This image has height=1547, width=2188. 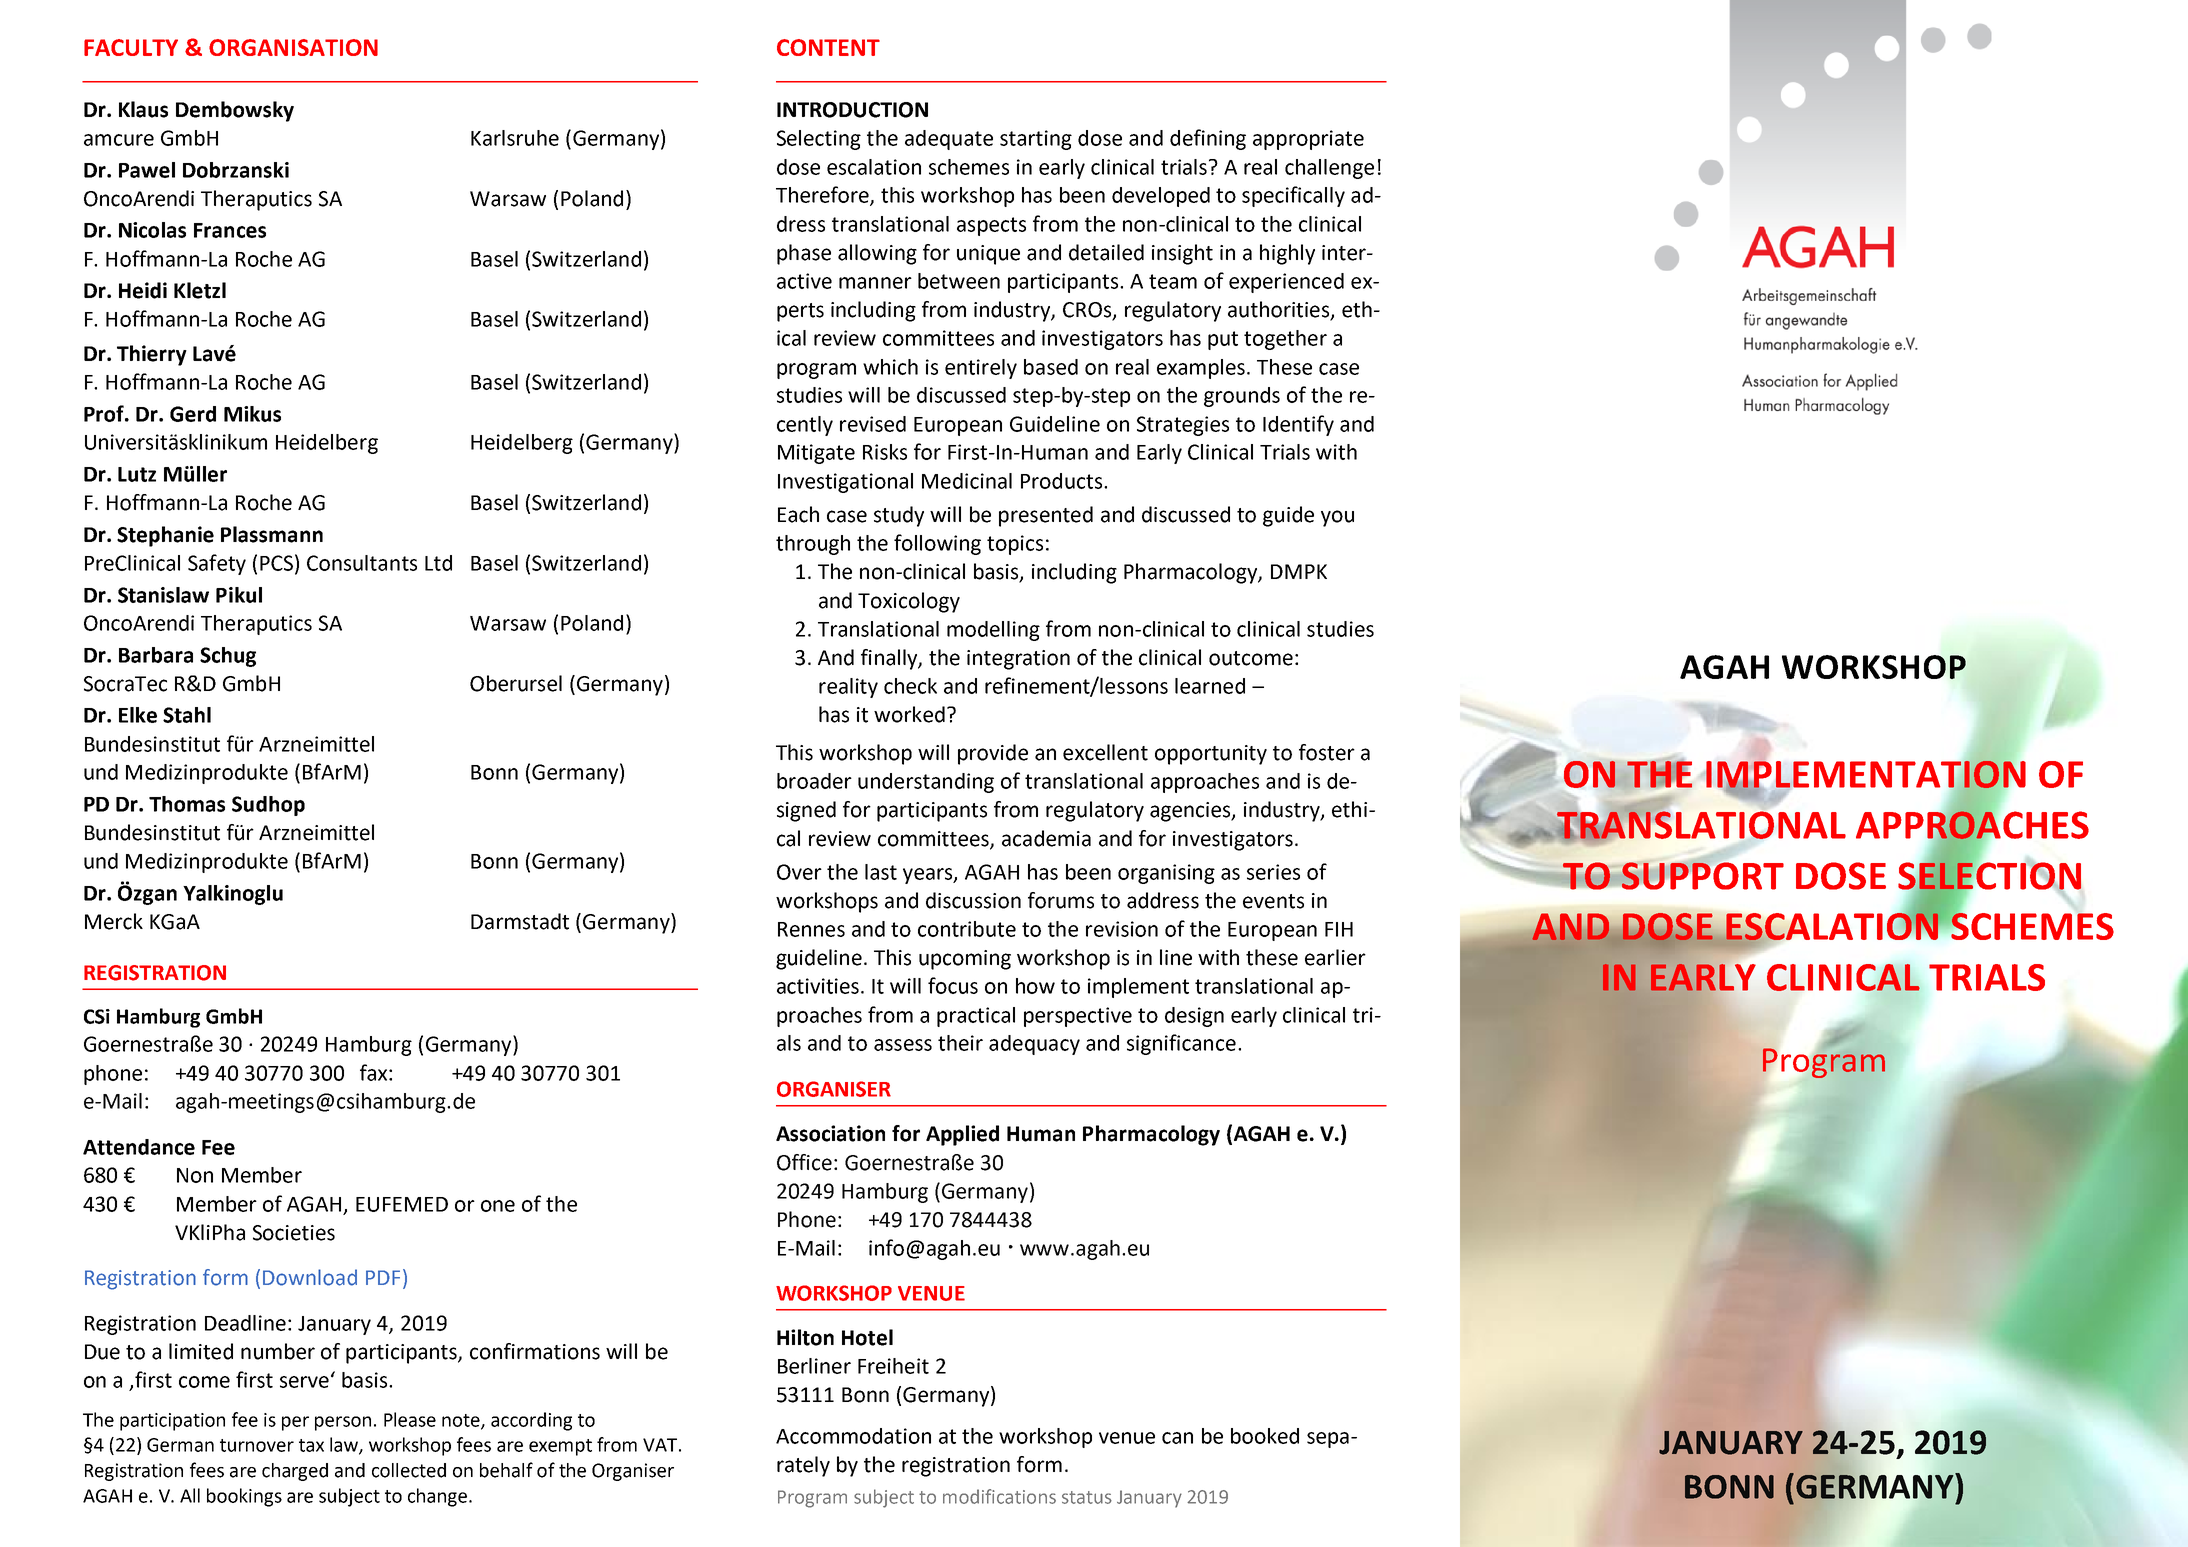 I want to click on Selecting, so click(x=819, y=140).
